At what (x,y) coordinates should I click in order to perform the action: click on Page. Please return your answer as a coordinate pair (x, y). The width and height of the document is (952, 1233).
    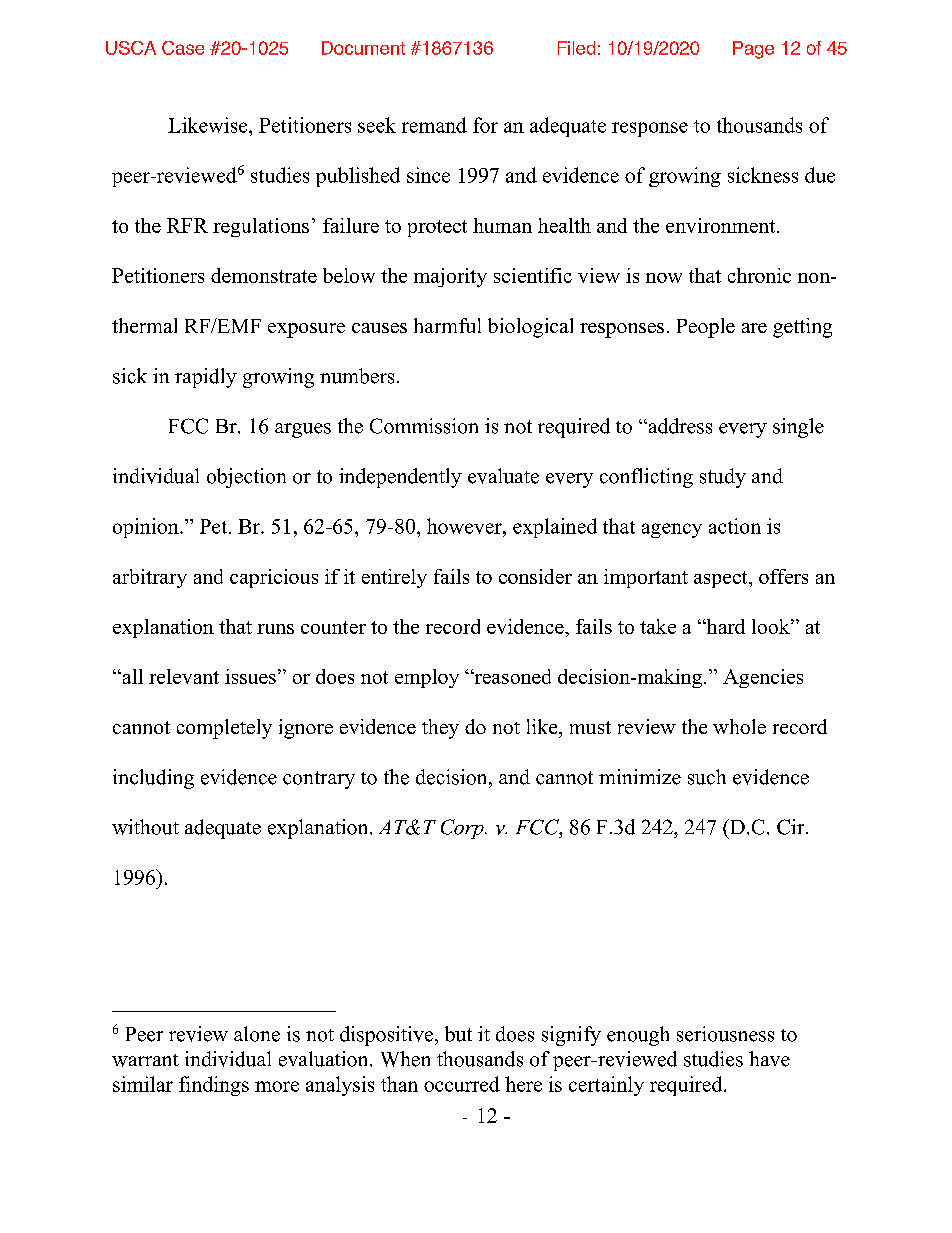
    Looking at the image, I should click on (753, 50).
